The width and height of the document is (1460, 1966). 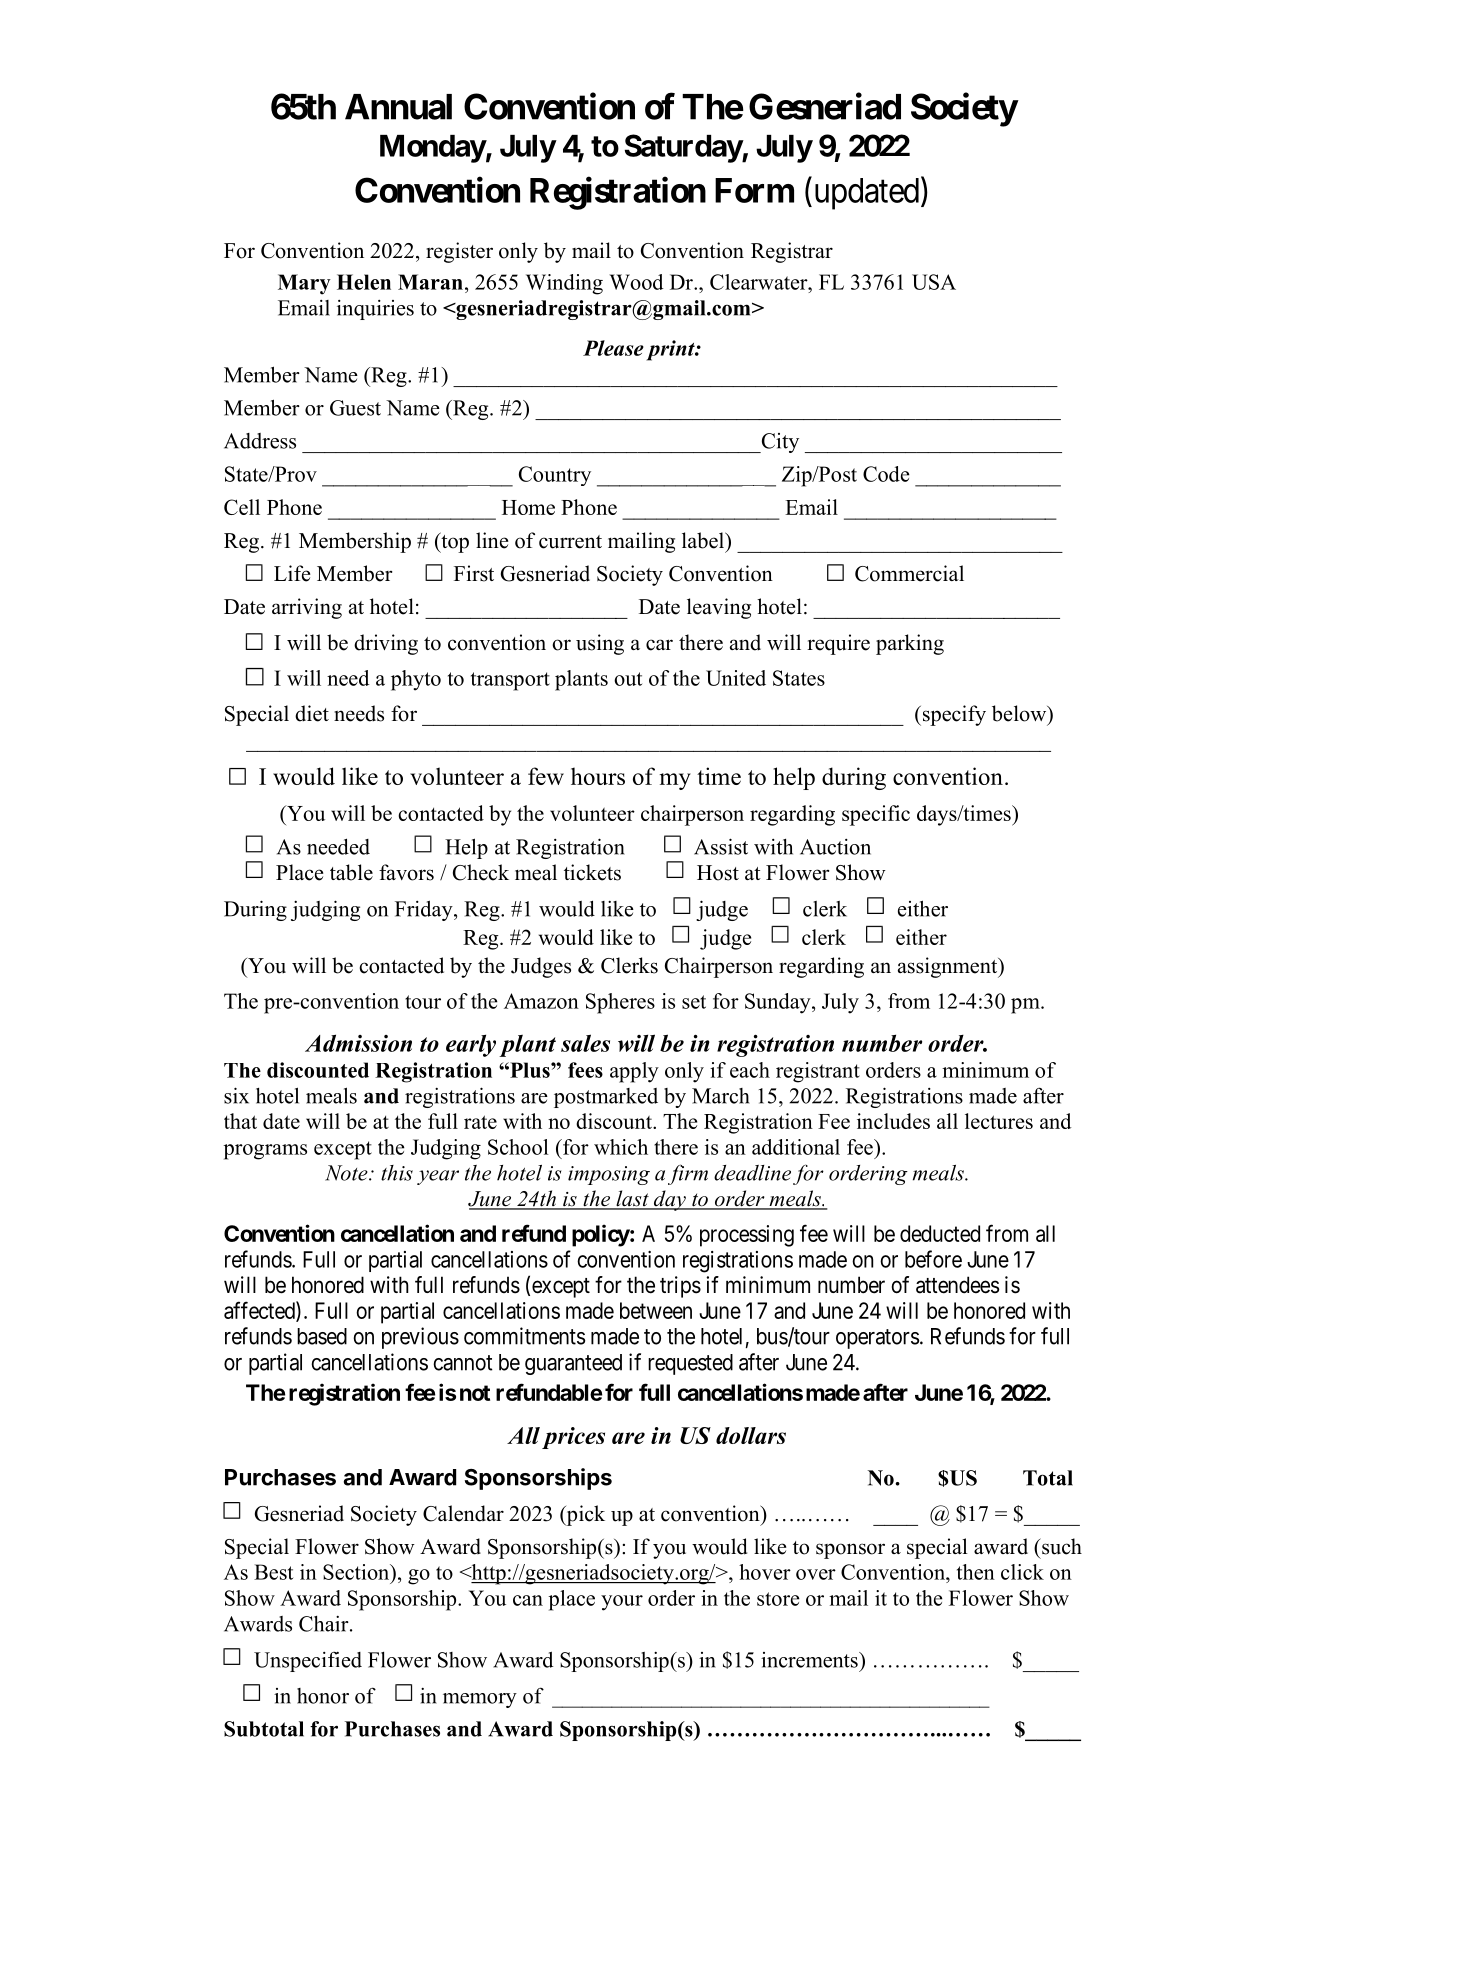 What do you see at coordinates (704, 540) in the document?
I see `label` at bounding box center [704, 540].
